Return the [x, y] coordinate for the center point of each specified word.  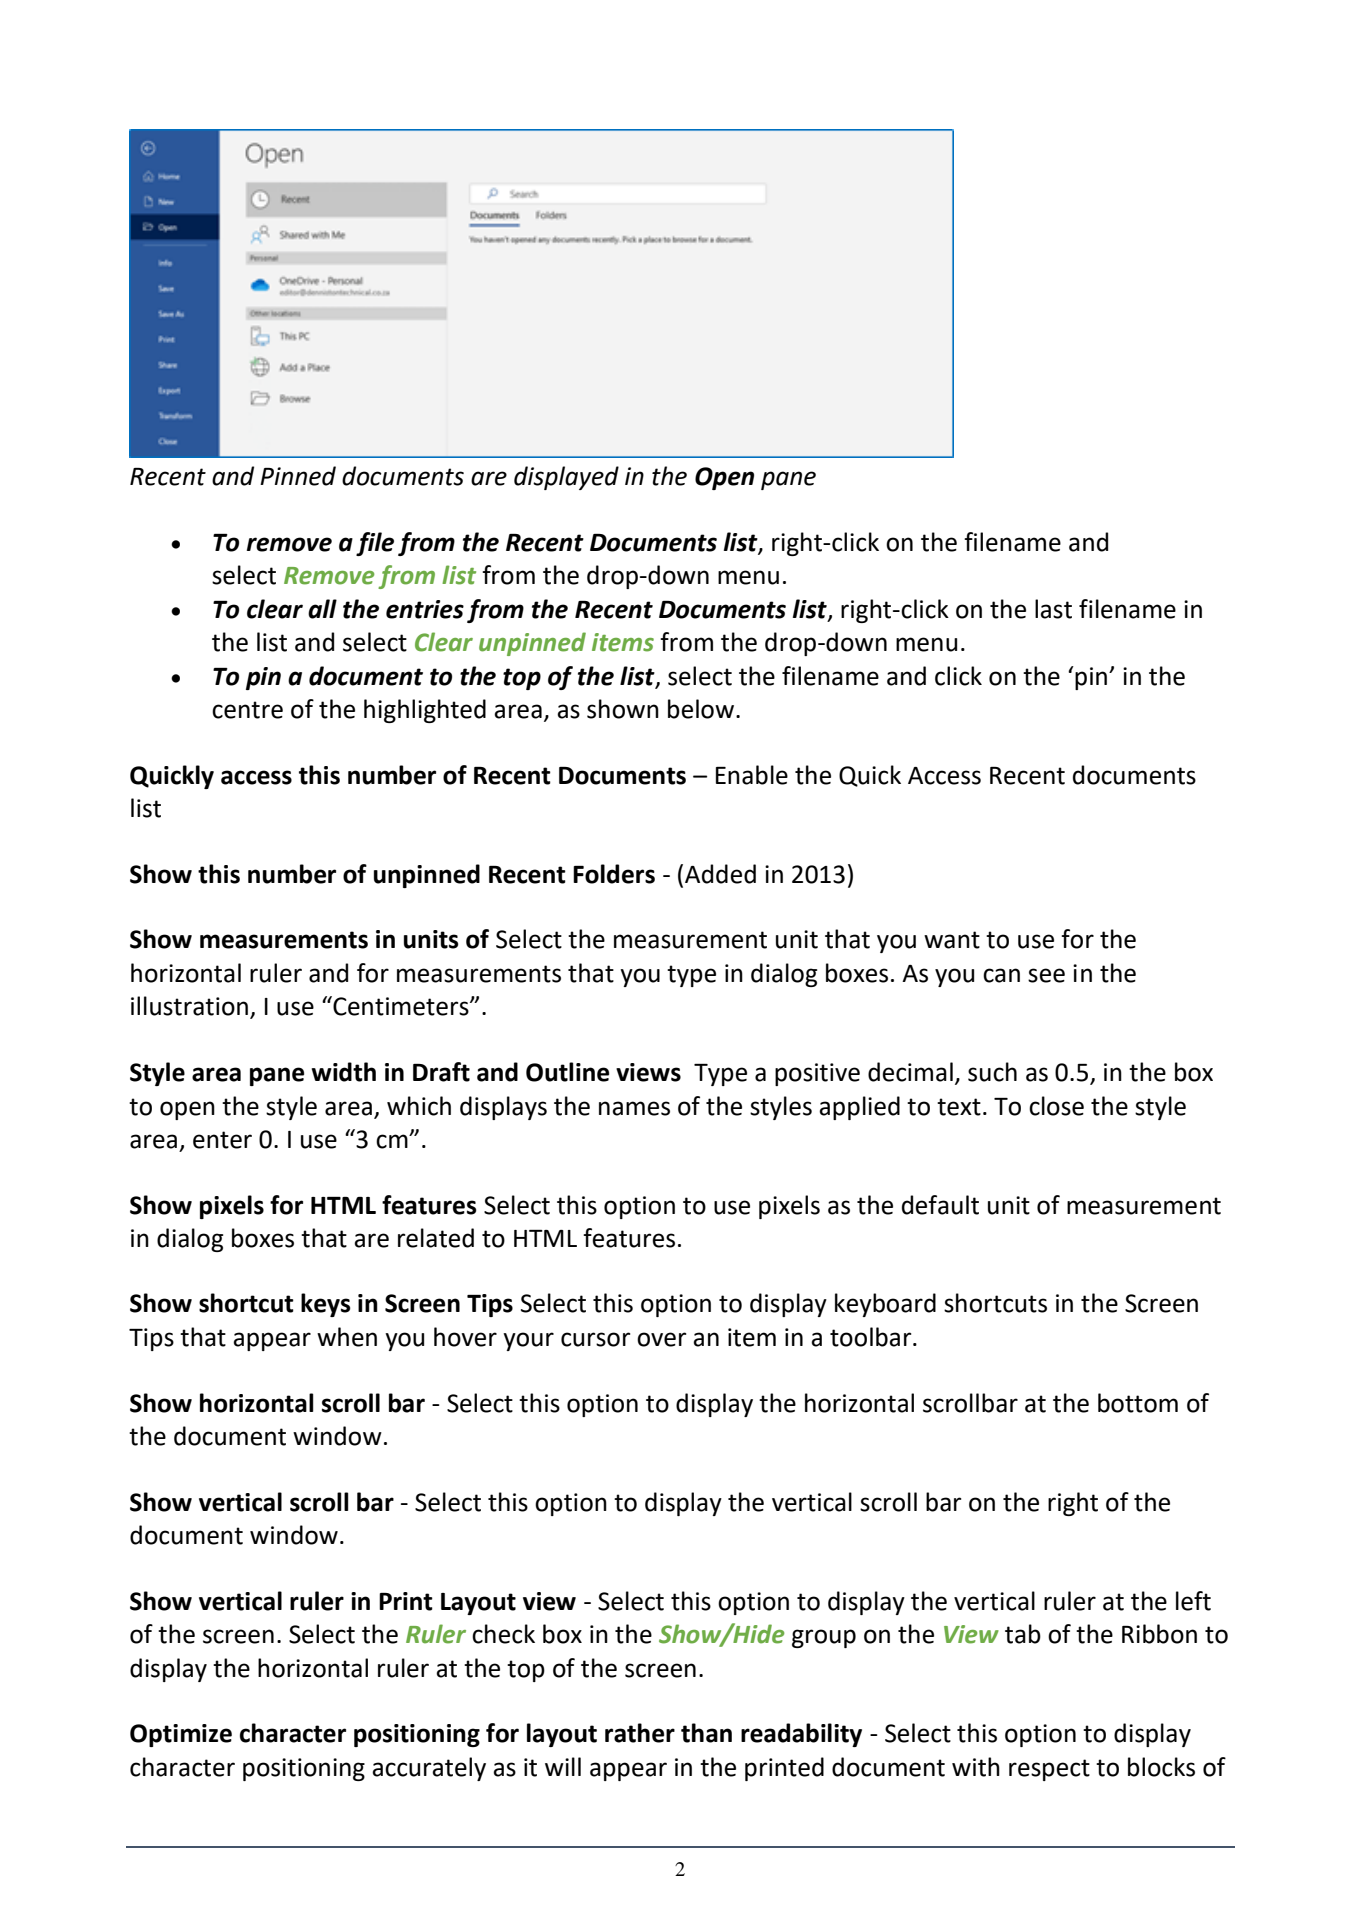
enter [222, 1140]
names [634, 1108]
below [701, 709]
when [347, 1337]
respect [1049, 1770]
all [322, 609]
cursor [595, 1339]
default [940, 1205]
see [1046, 975]
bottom [1138, 1403]
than [706, 1733]
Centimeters [401, 1006]
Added [720, 874]
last [1053, 609]
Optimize [181, 1735]
